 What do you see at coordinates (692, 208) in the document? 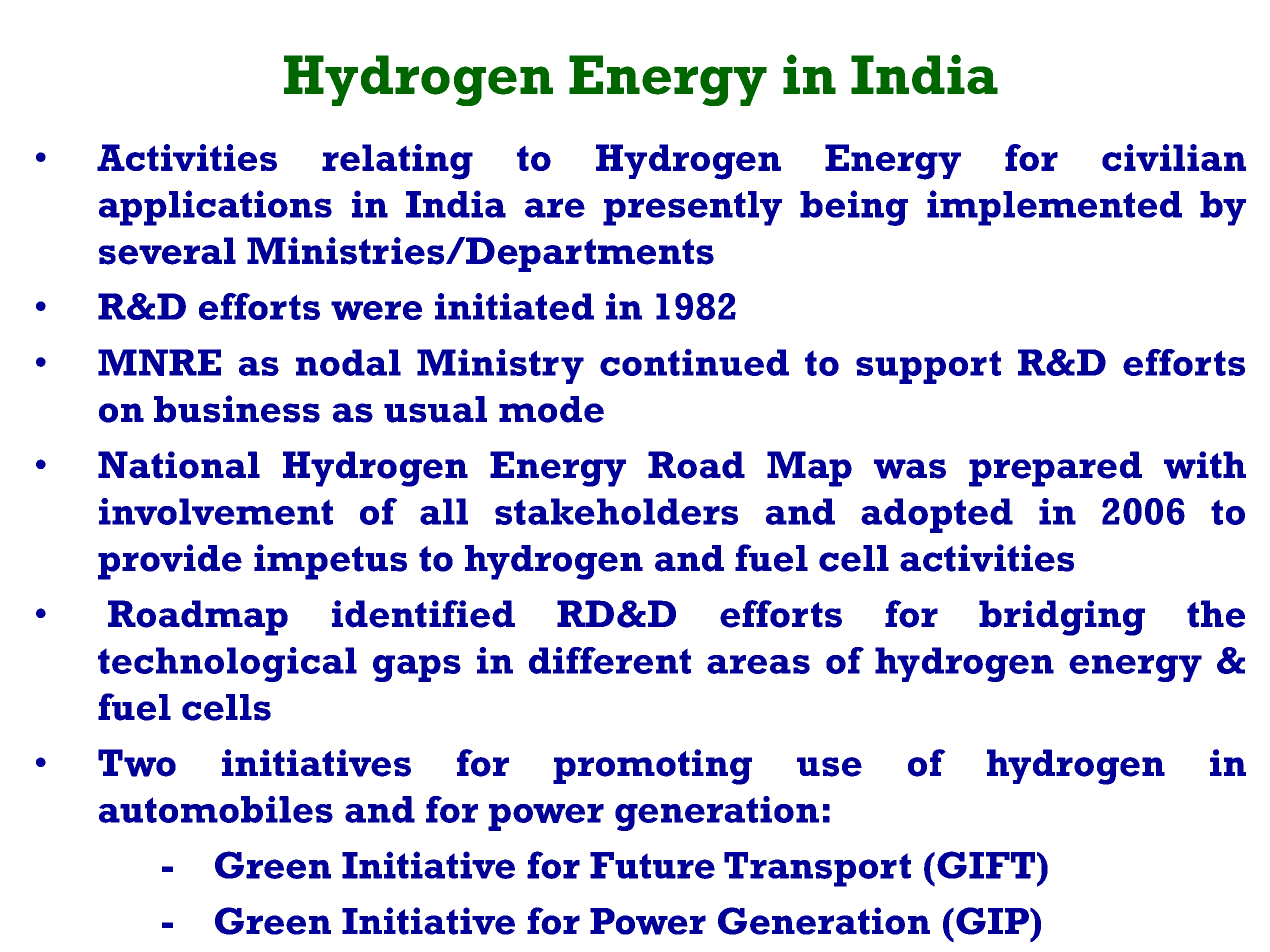
I see `presently` at bounding box center [692, 208].
